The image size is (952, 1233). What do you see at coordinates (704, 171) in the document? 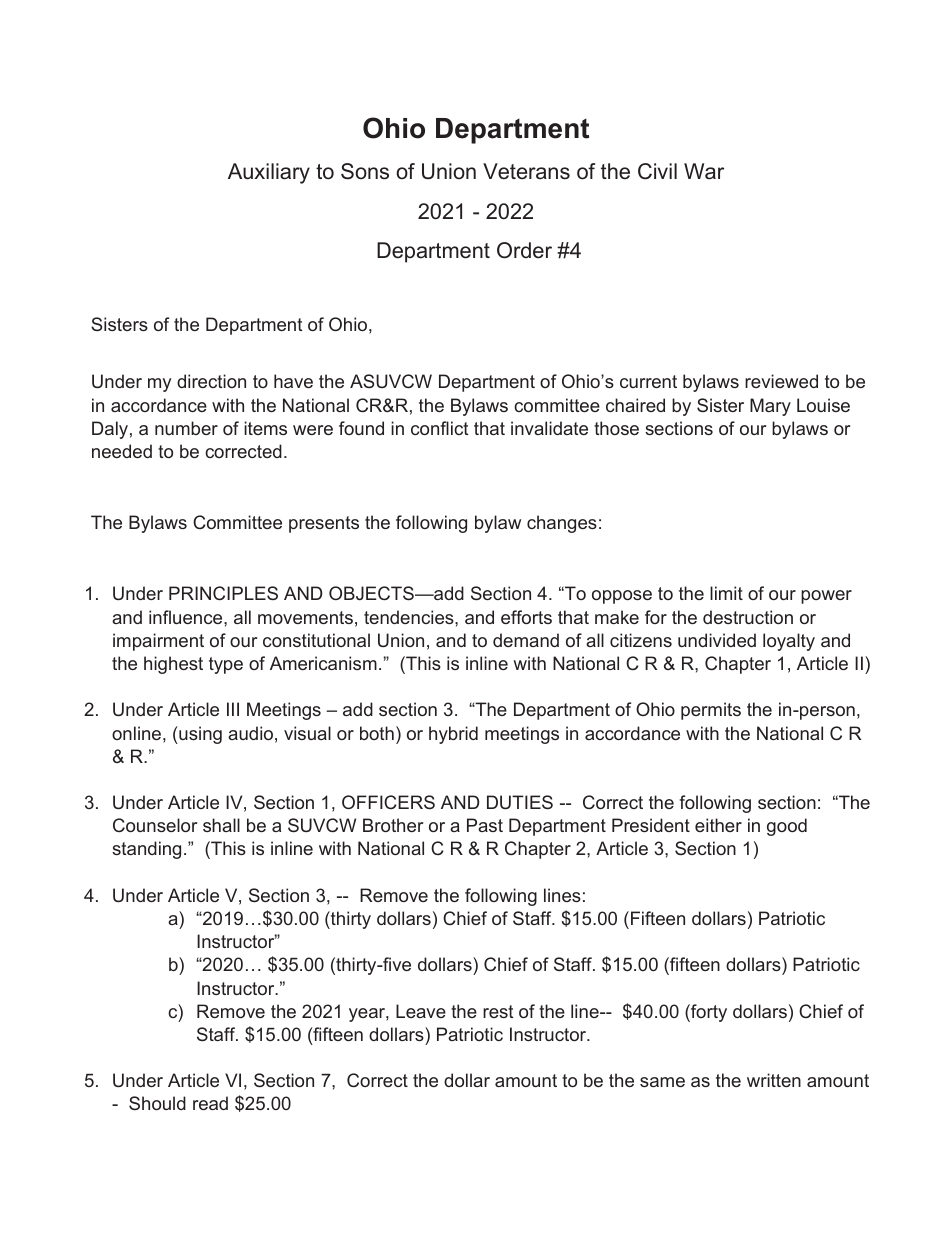
I see `War` at bounding box center [704, 171].
